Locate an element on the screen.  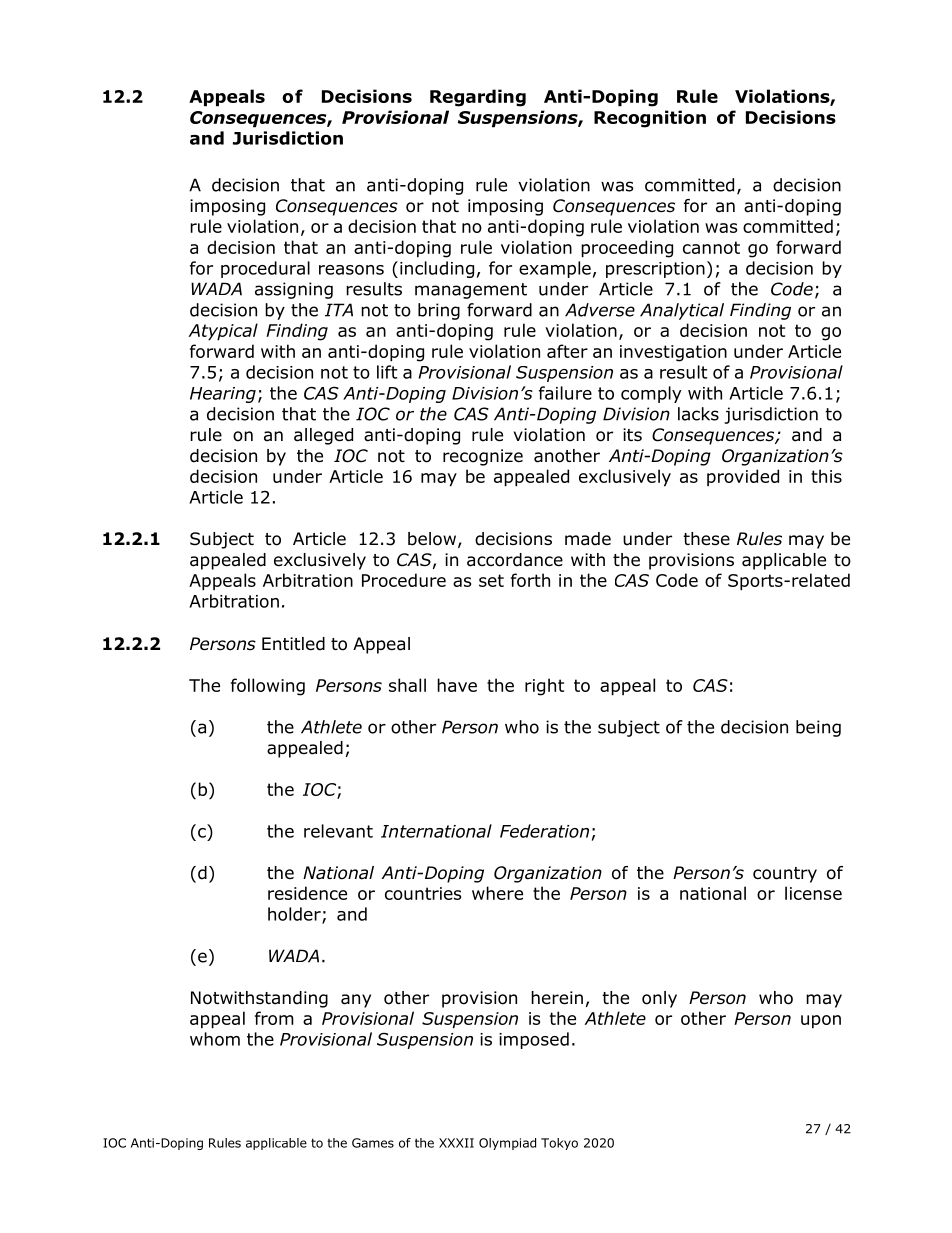
provided is located at coordinates (743, 477).
